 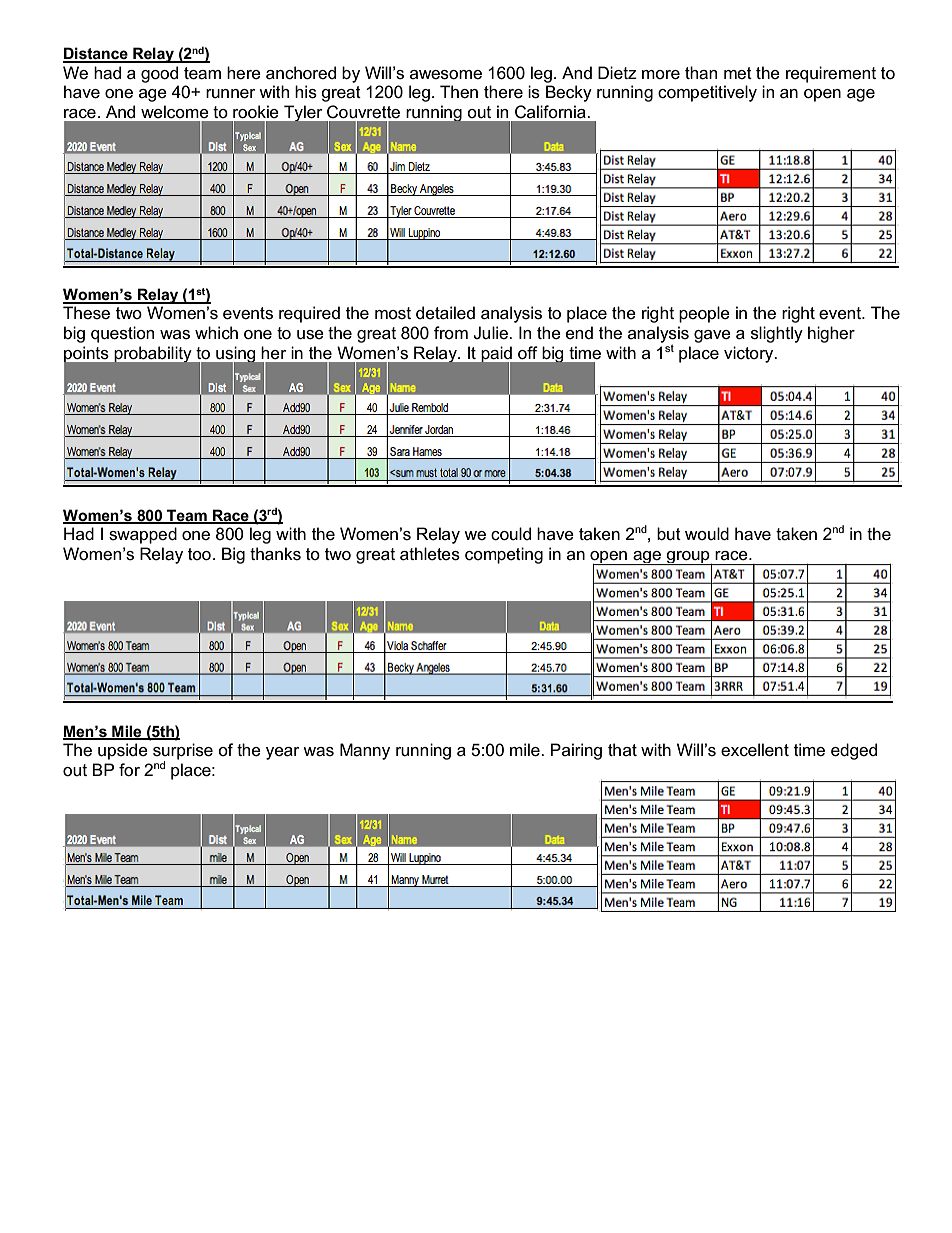 I want to click on which, so click(x=216, y=332).
